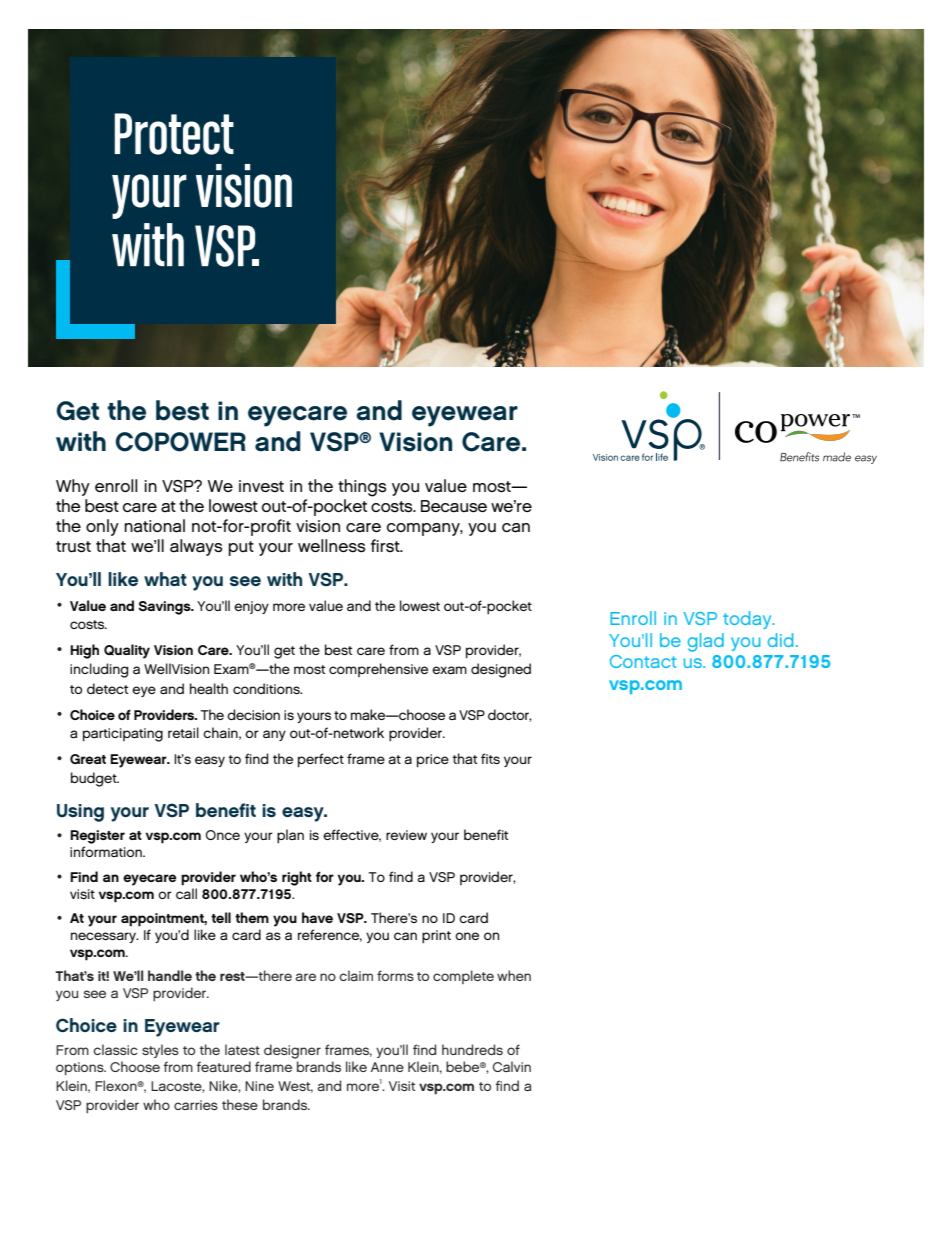 This screenshot has height=1233, width=952. Describe the element at coordinates (706, 642) in the screenshot. I see `glad` at that location.
